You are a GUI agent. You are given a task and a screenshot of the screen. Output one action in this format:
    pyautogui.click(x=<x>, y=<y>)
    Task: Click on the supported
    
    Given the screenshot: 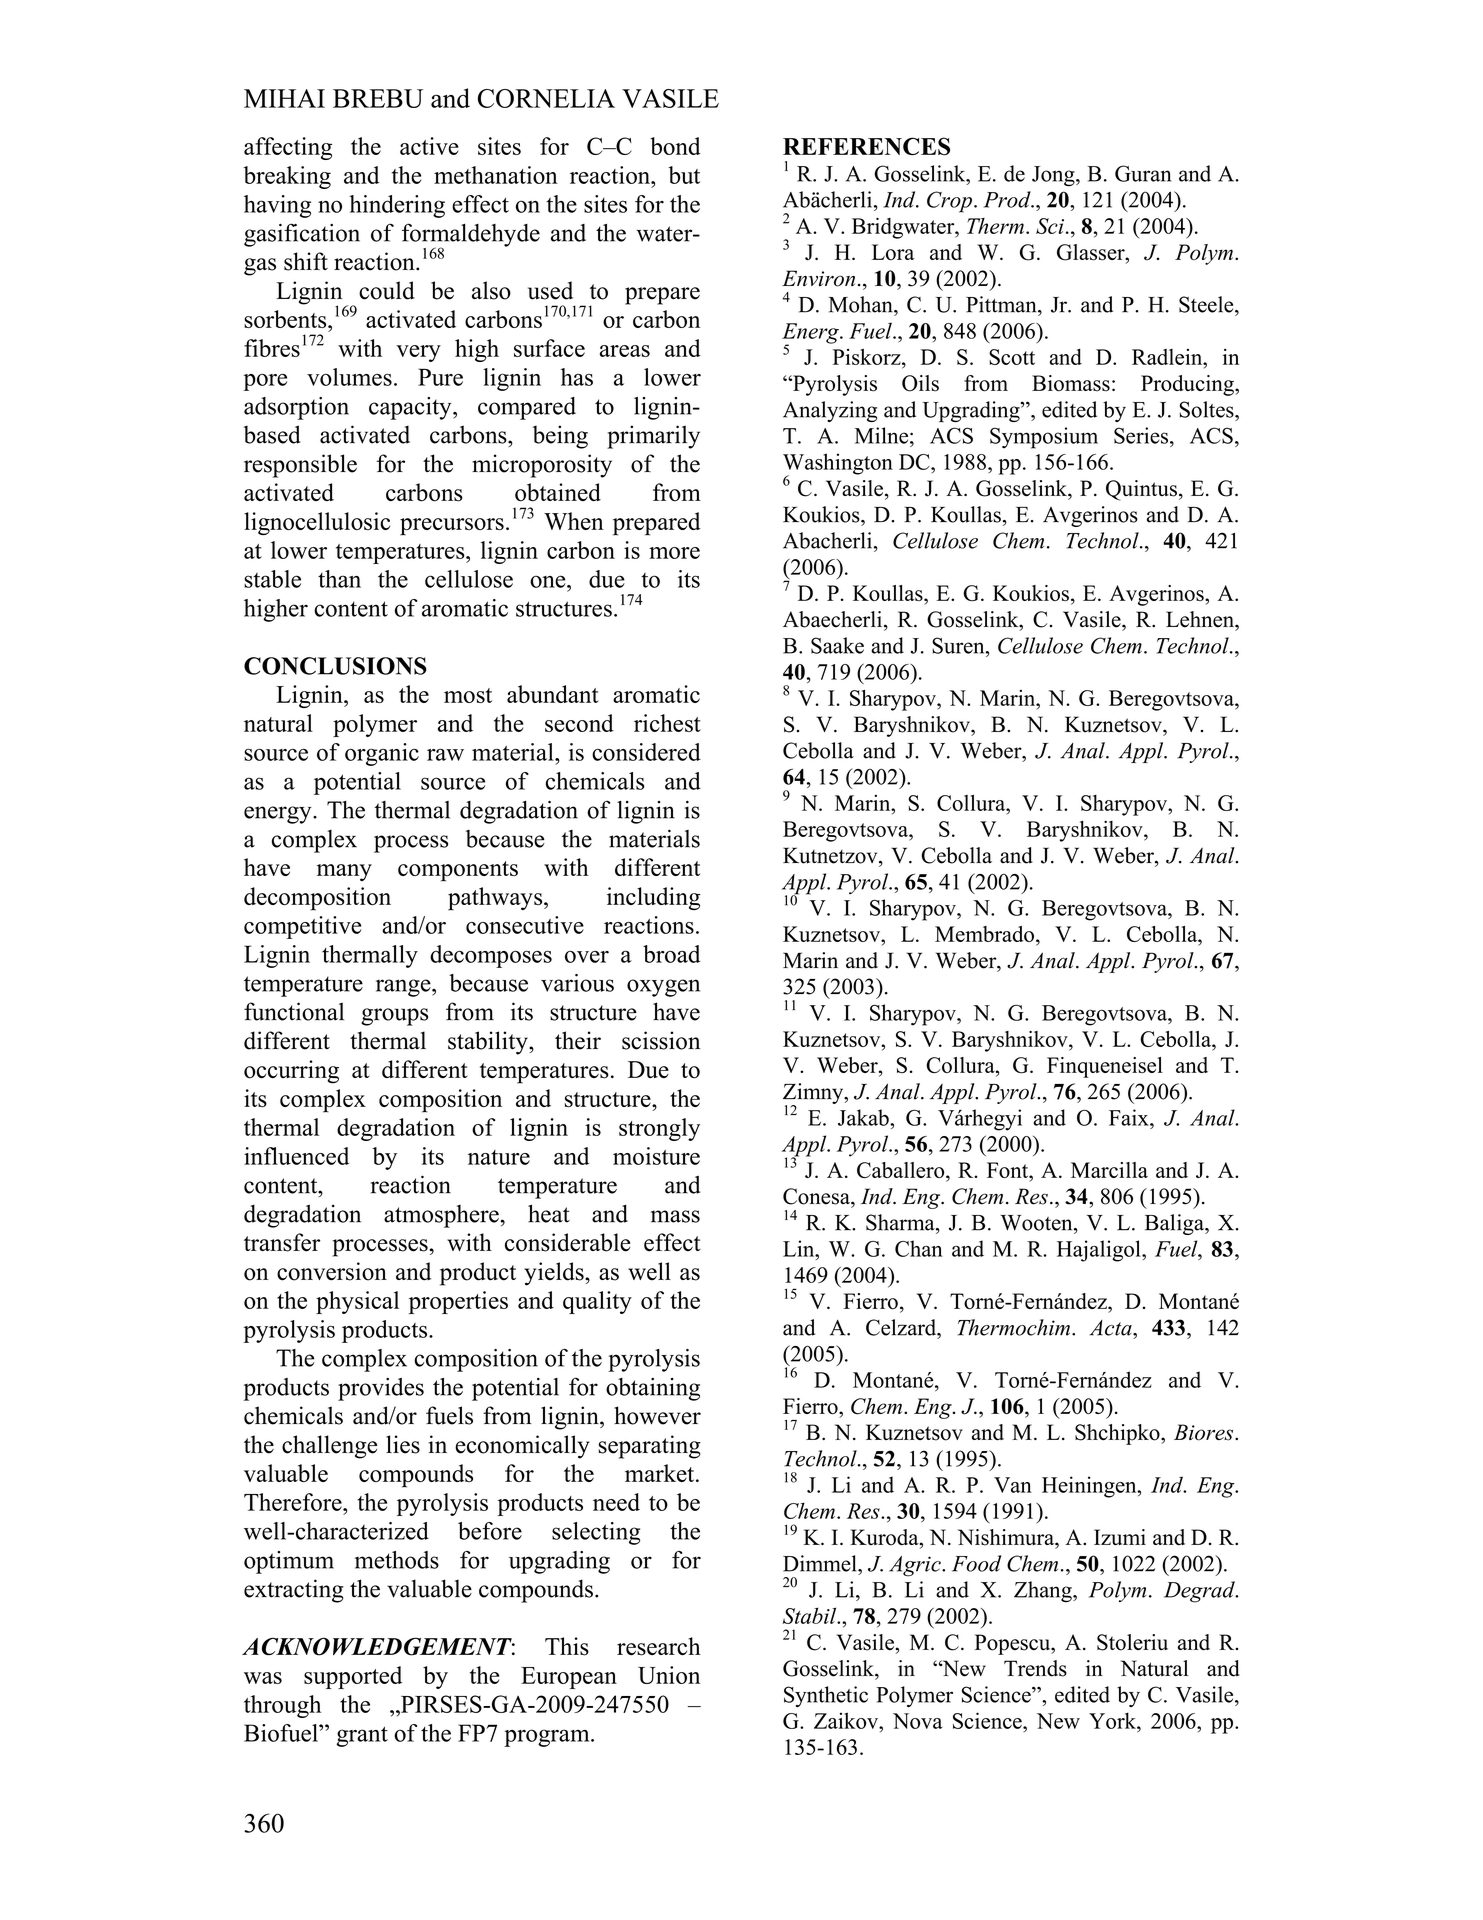 What is the action you would take?
    pyautogui.click(x=353, y=1677)
